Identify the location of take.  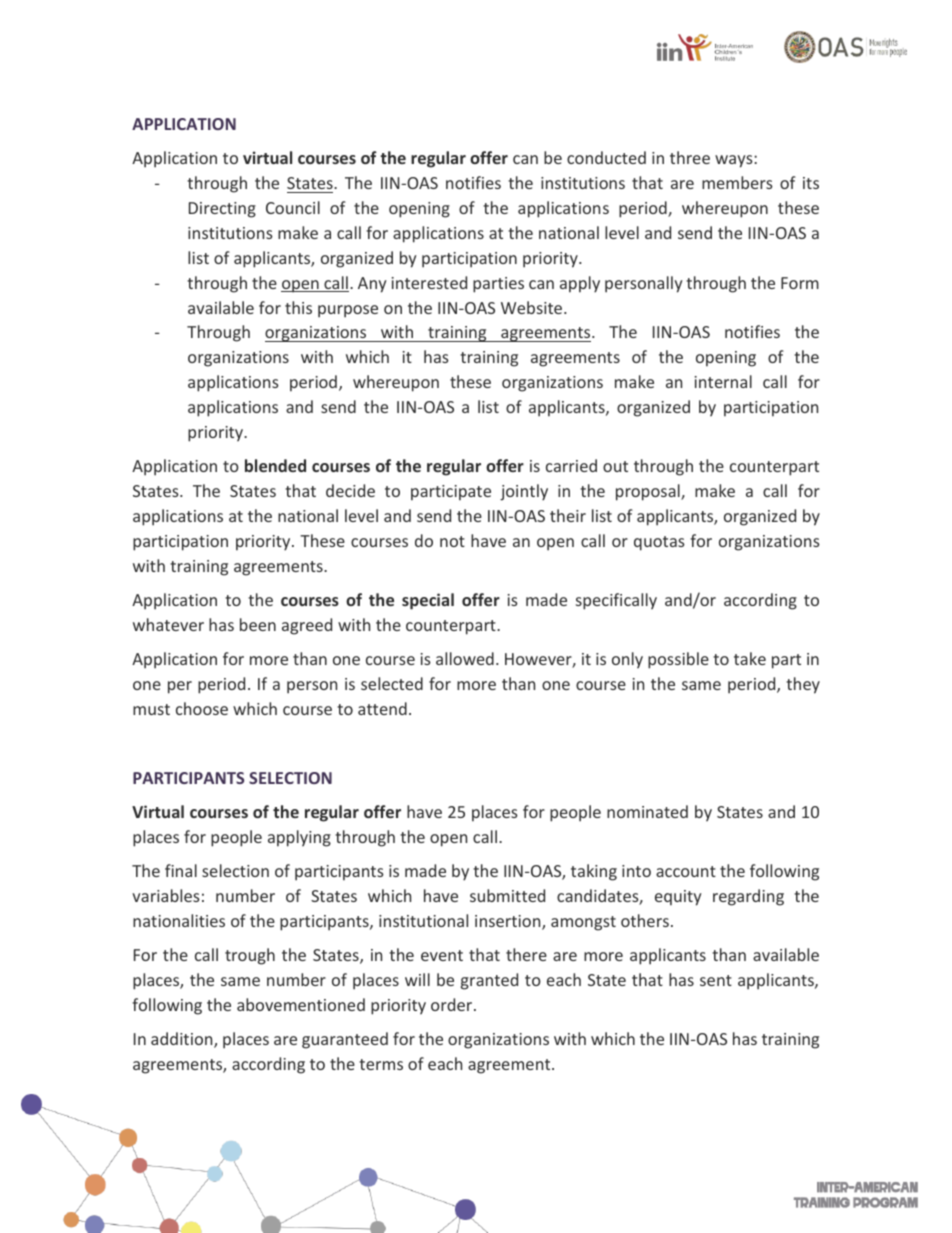
(750, 658).
